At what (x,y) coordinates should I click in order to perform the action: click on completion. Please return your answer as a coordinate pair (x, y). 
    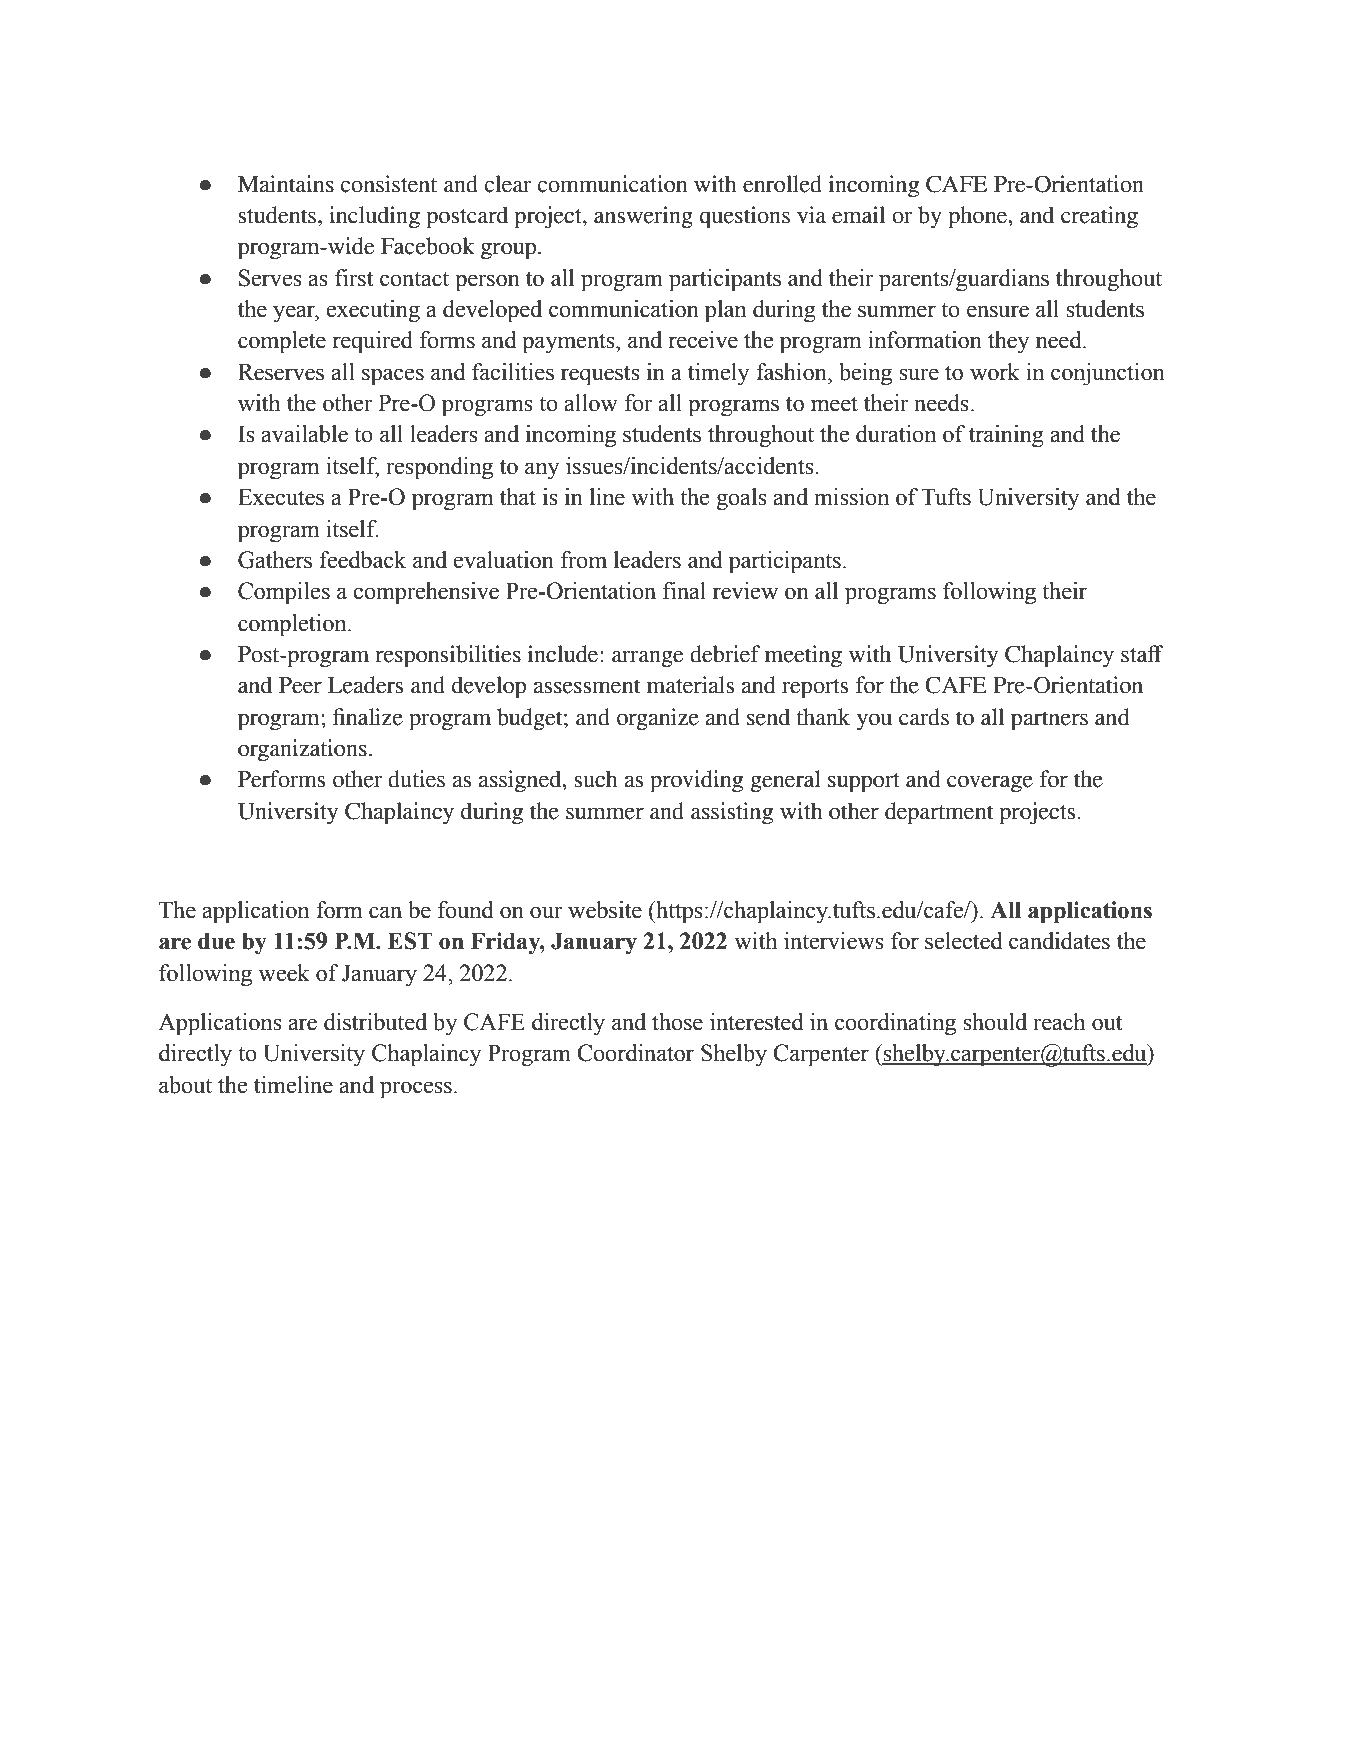
    Looking at the image, I should click on (293, 625).
